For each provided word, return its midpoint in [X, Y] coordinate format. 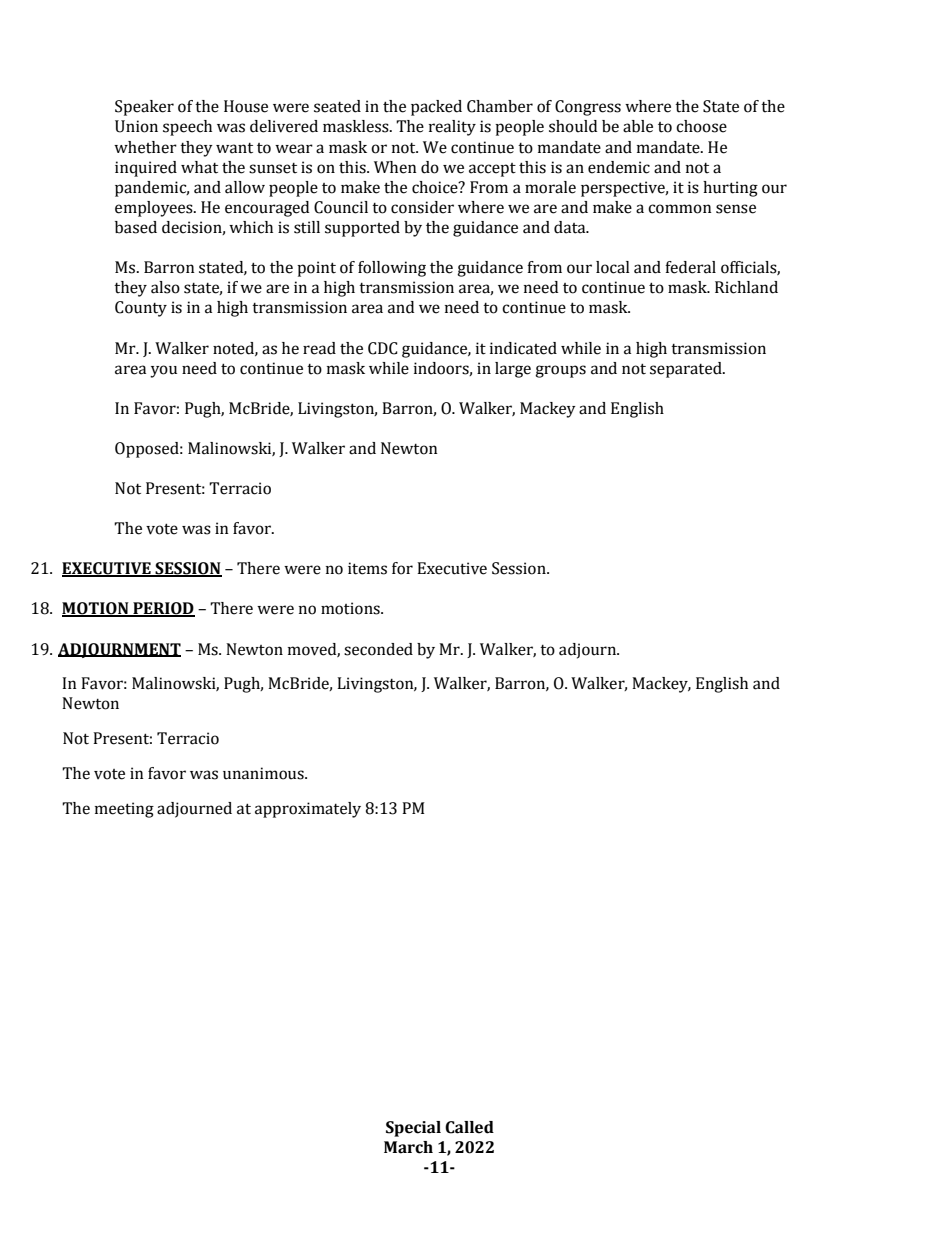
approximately [308, 810]
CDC [383, 348]
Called [469, 1127]
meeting [124, 810]
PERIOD [163, 609]
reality [452, 128]
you [163, 371]
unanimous [264, 773]
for [402, 568]
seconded [378, 649]
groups [560, 371]
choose [701, 126]
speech [187, 128]
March [408, 1147]
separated [687, 370]
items [367, 568]
